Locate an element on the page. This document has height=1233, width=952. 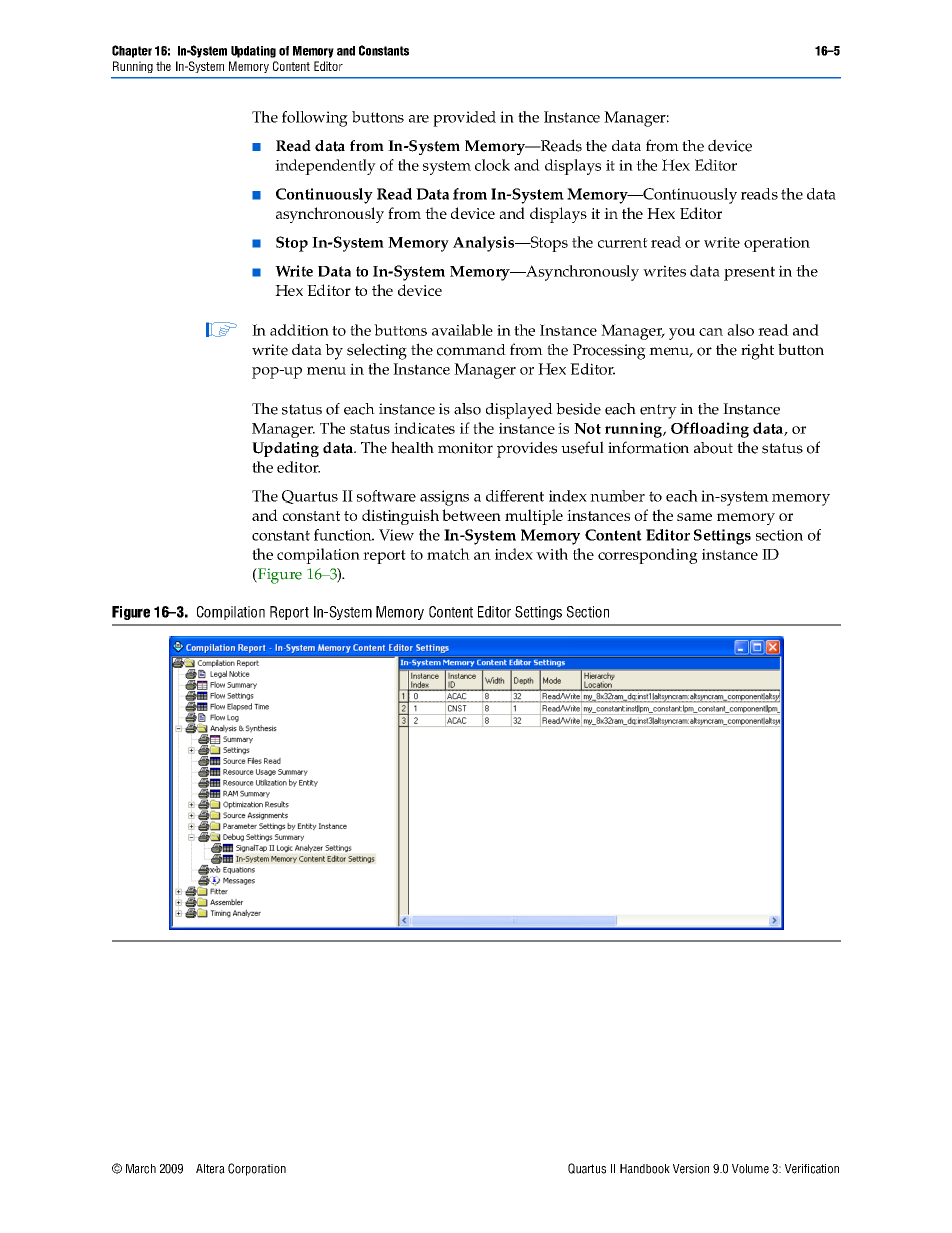
command is located at coordinates (471, 350).
